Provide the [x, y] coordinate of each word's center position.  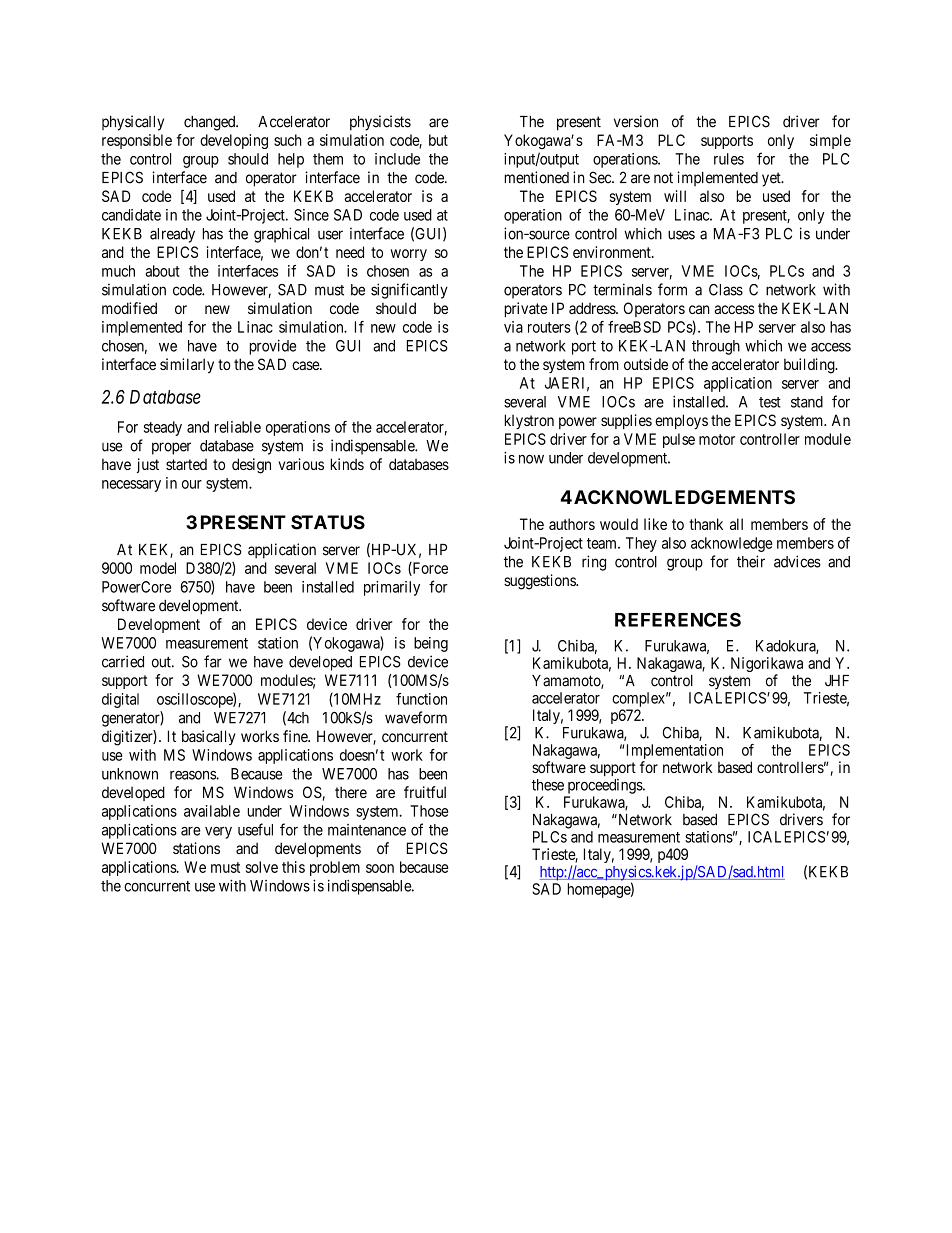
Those [429, 811]
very [218, 833]
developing [234, 141]
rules [729, 159]
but [438, 140]
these [548, 785]
